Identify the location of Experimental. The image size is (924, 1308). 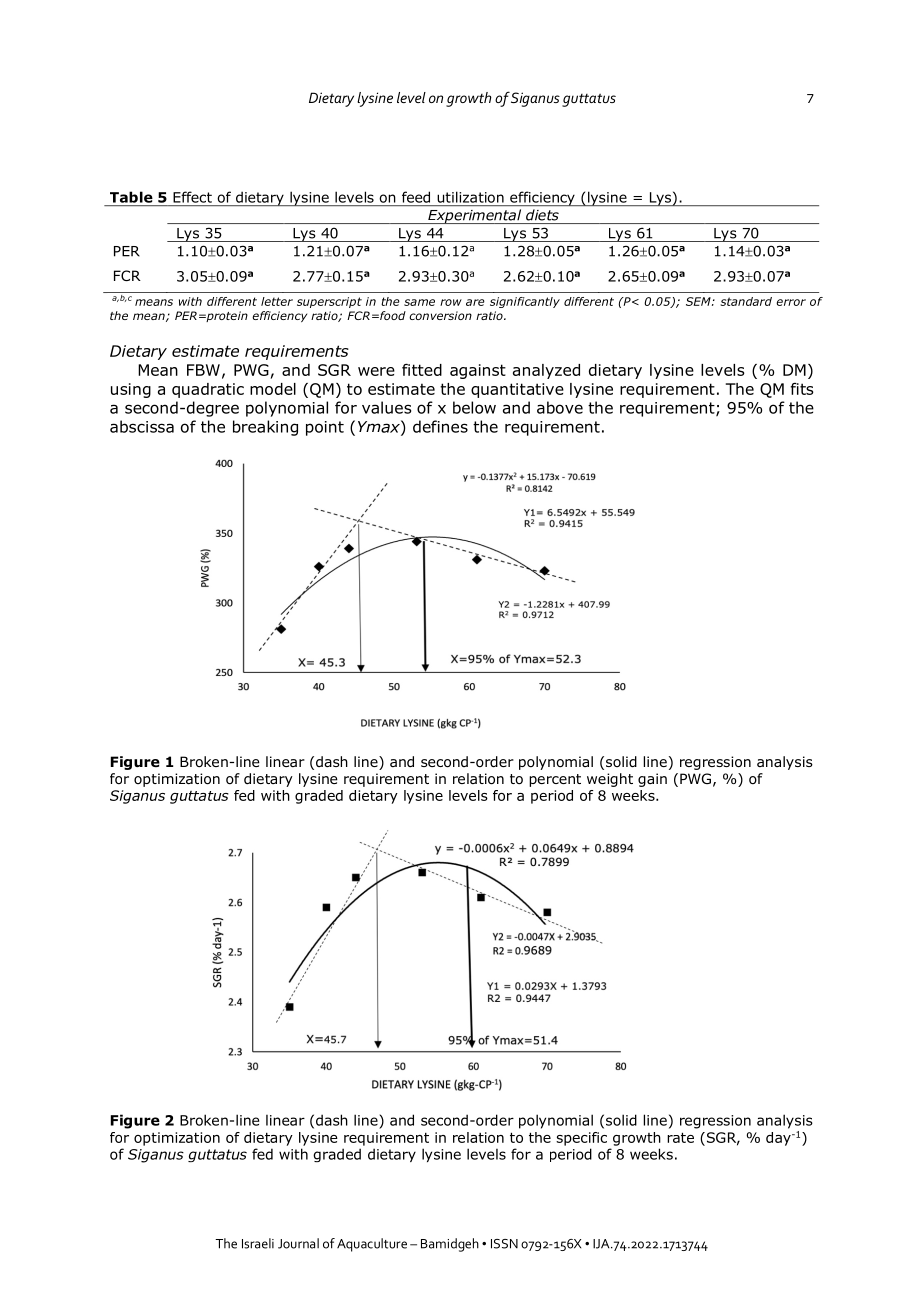
(475, 216).
